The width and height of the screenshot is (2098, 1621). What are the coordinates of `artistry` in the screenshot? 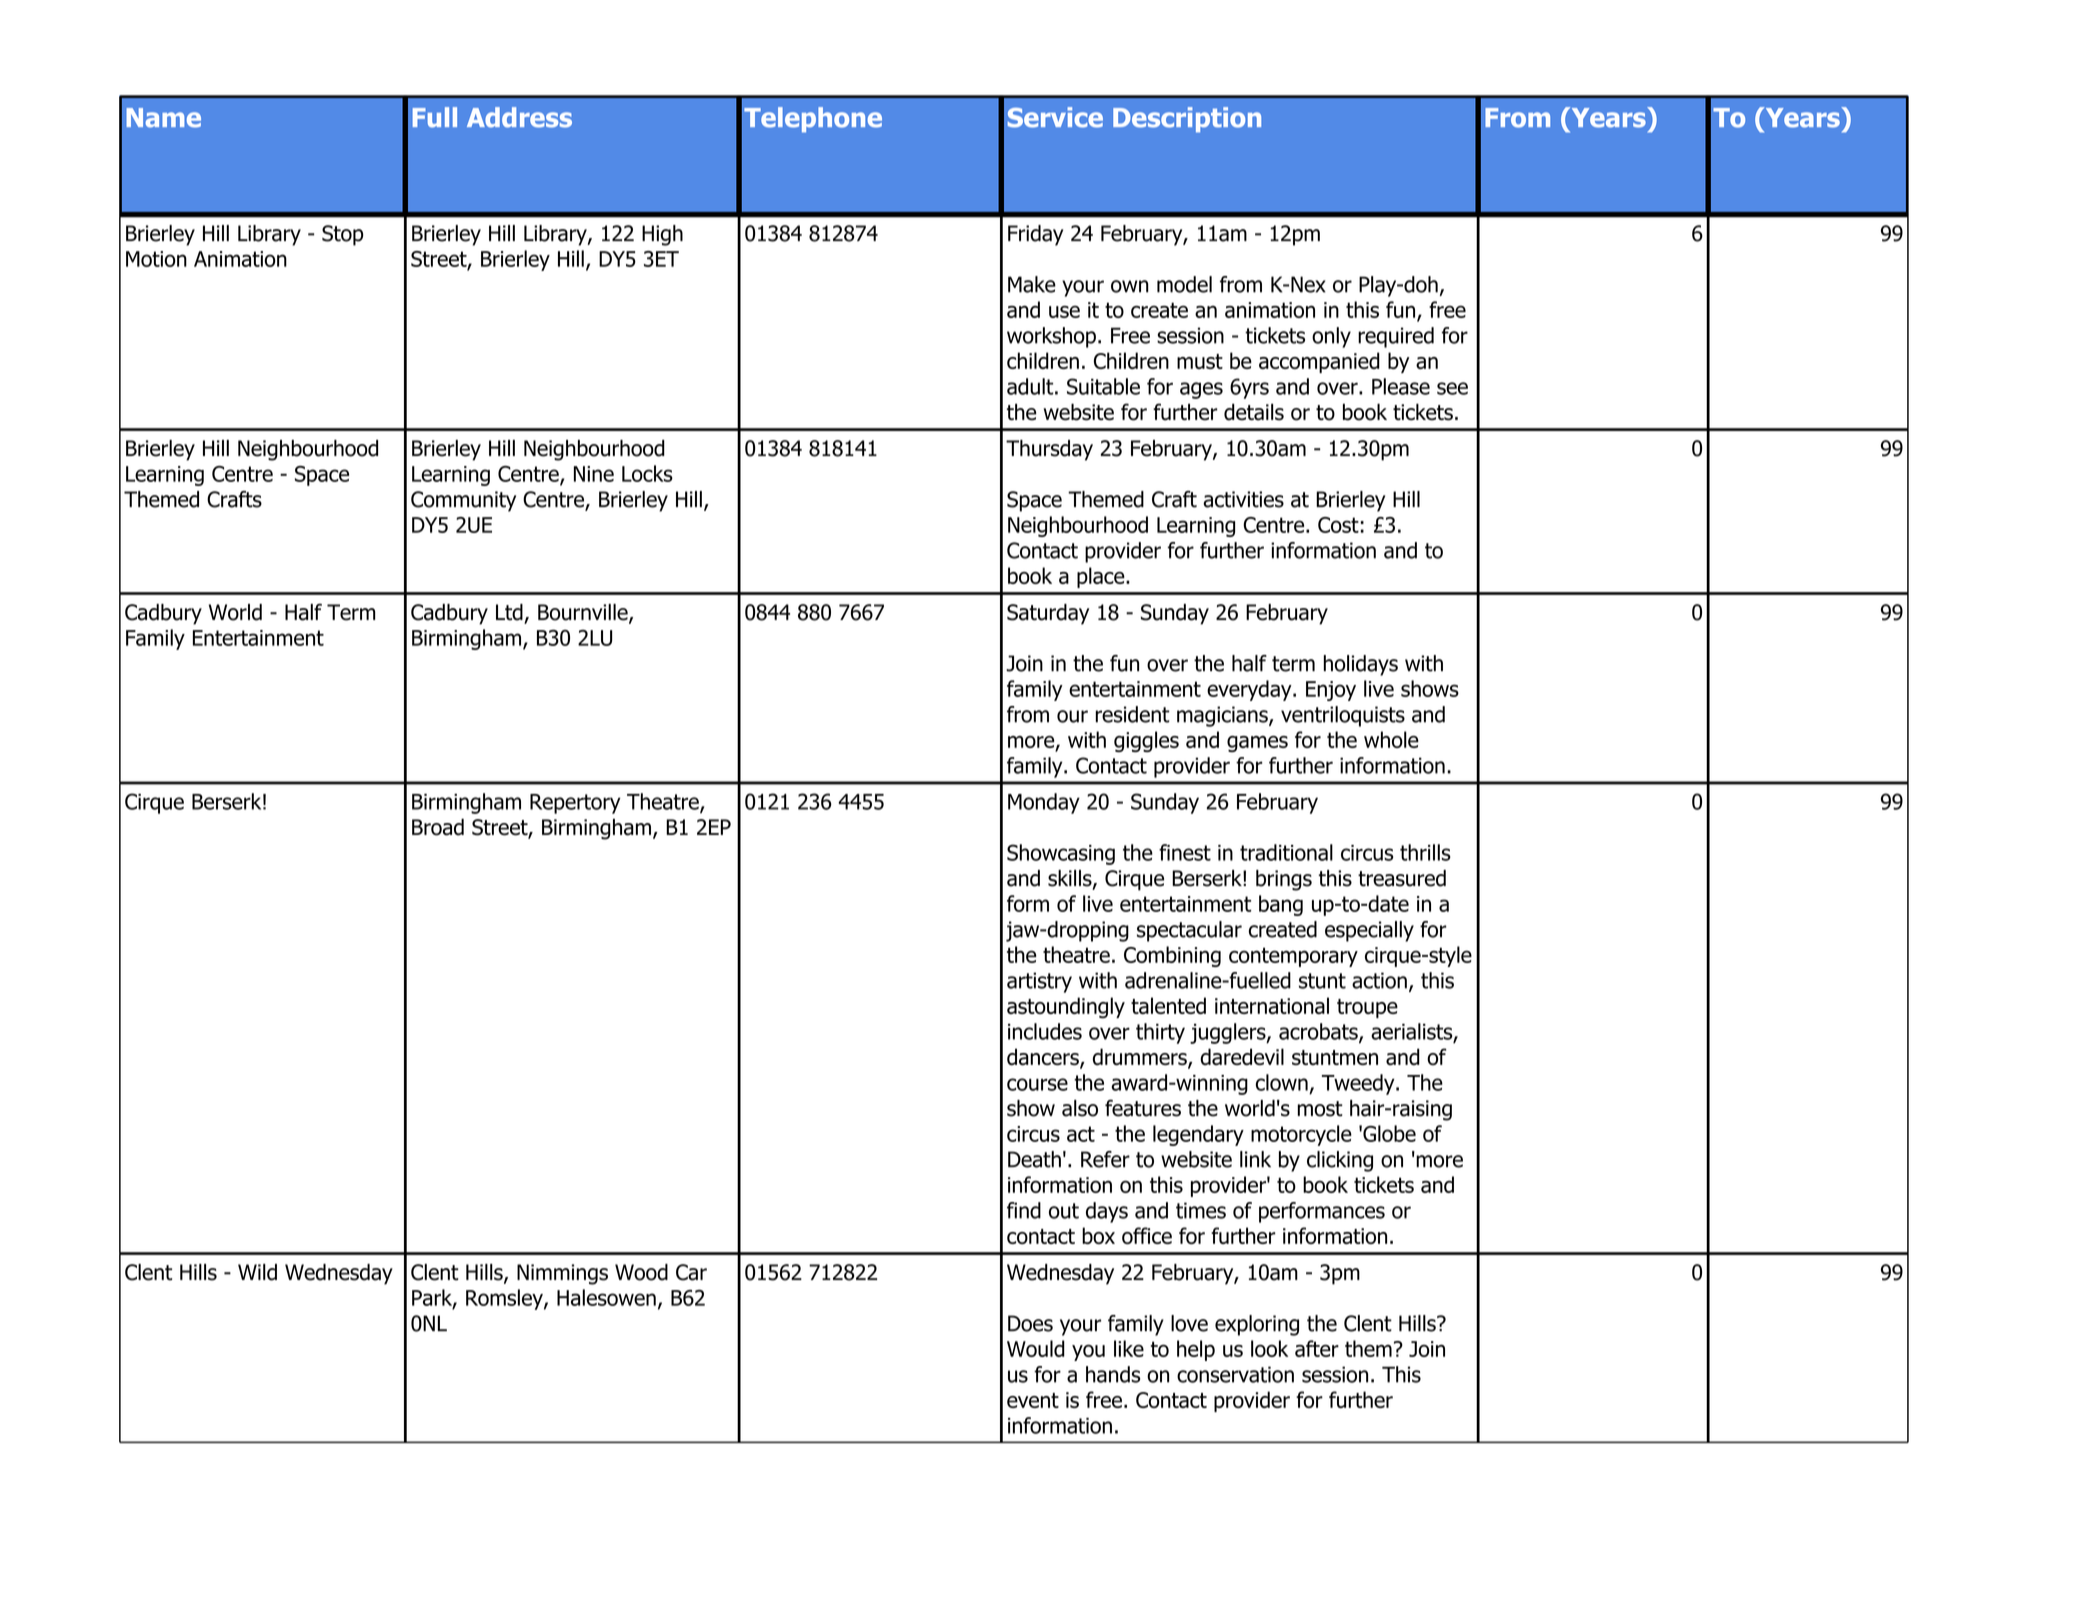 It's located at (1039, 982).
